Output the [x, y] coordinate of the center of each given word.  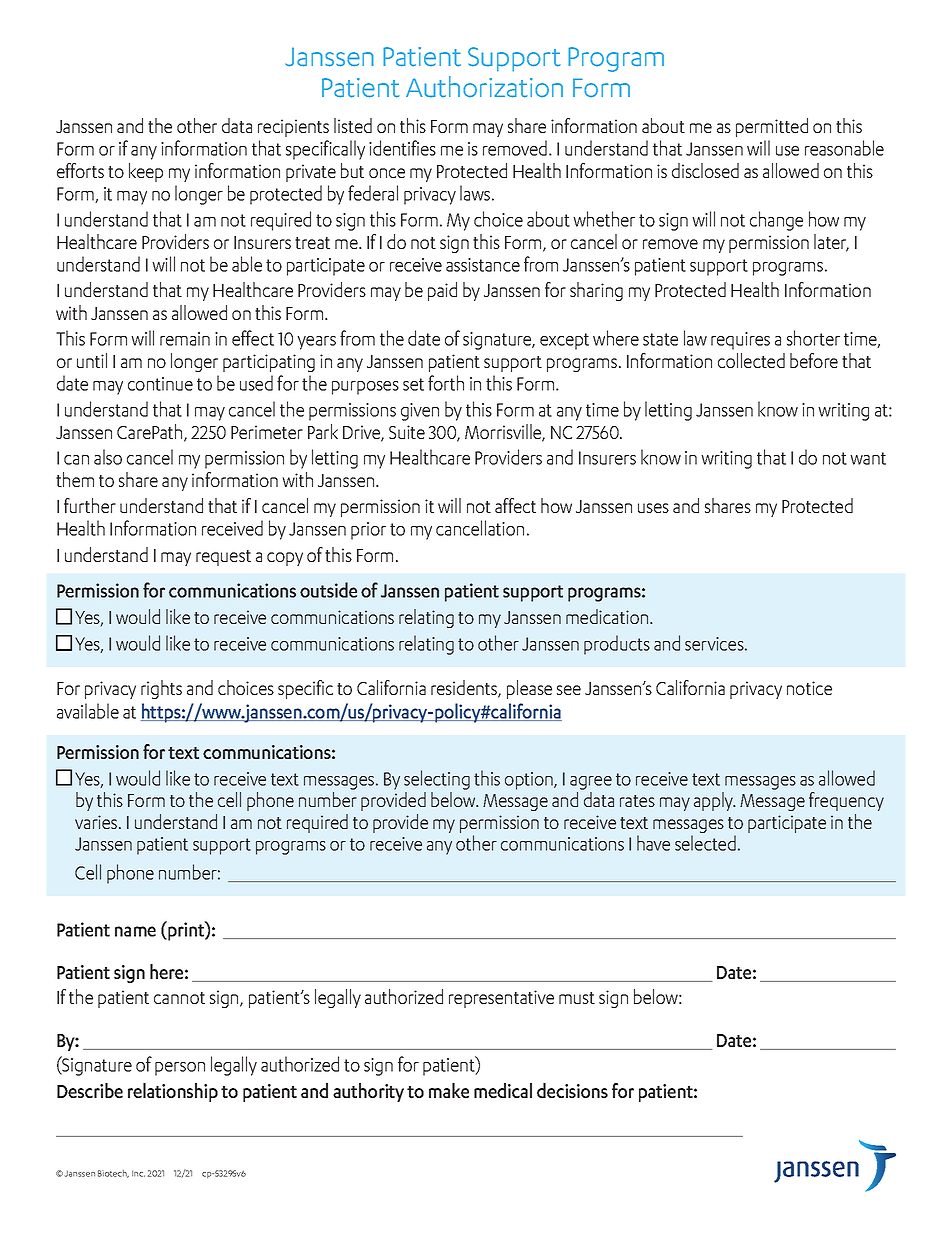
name [135, 931]
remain [185, 339]
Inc [138, 1173]
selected [705, 843]
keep [146, 172]
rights [161, 689]
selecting [437, 780]
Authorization [484, 87]
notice [809, 688]
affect [515, 505]
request [223, 558]
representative [501, 999]
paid [442, 291]
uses [653, 508]
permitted [772, 127]
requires [740, 341]
